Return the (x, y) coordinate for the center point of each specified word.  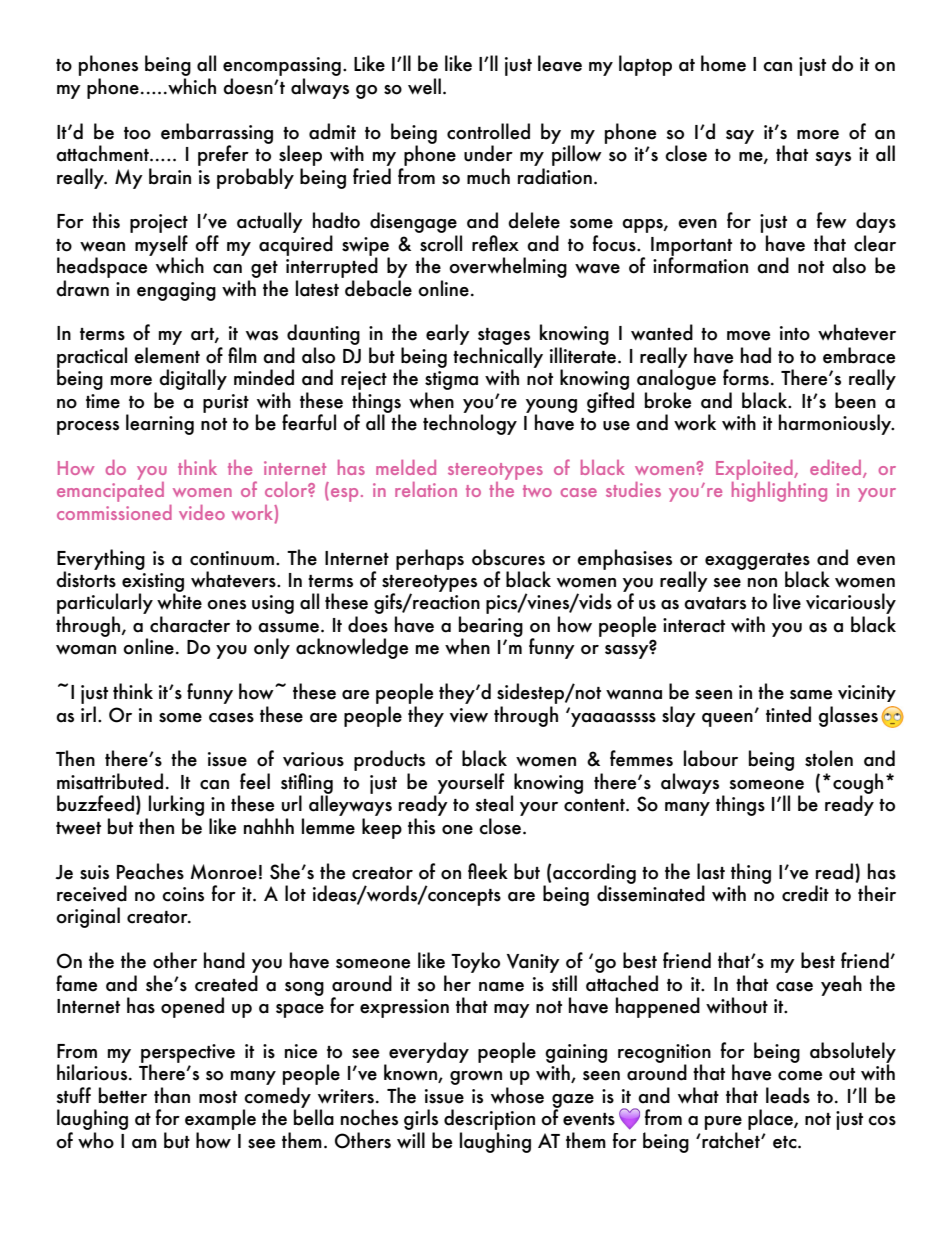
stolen (829, 758)
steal (494, 803)
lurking (175, 807)
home (723, 63)
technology (470, 423)
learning (160, 424)
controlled (488, 131)
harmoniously (836, 424)
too (137, 133)
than (172, 1095)
